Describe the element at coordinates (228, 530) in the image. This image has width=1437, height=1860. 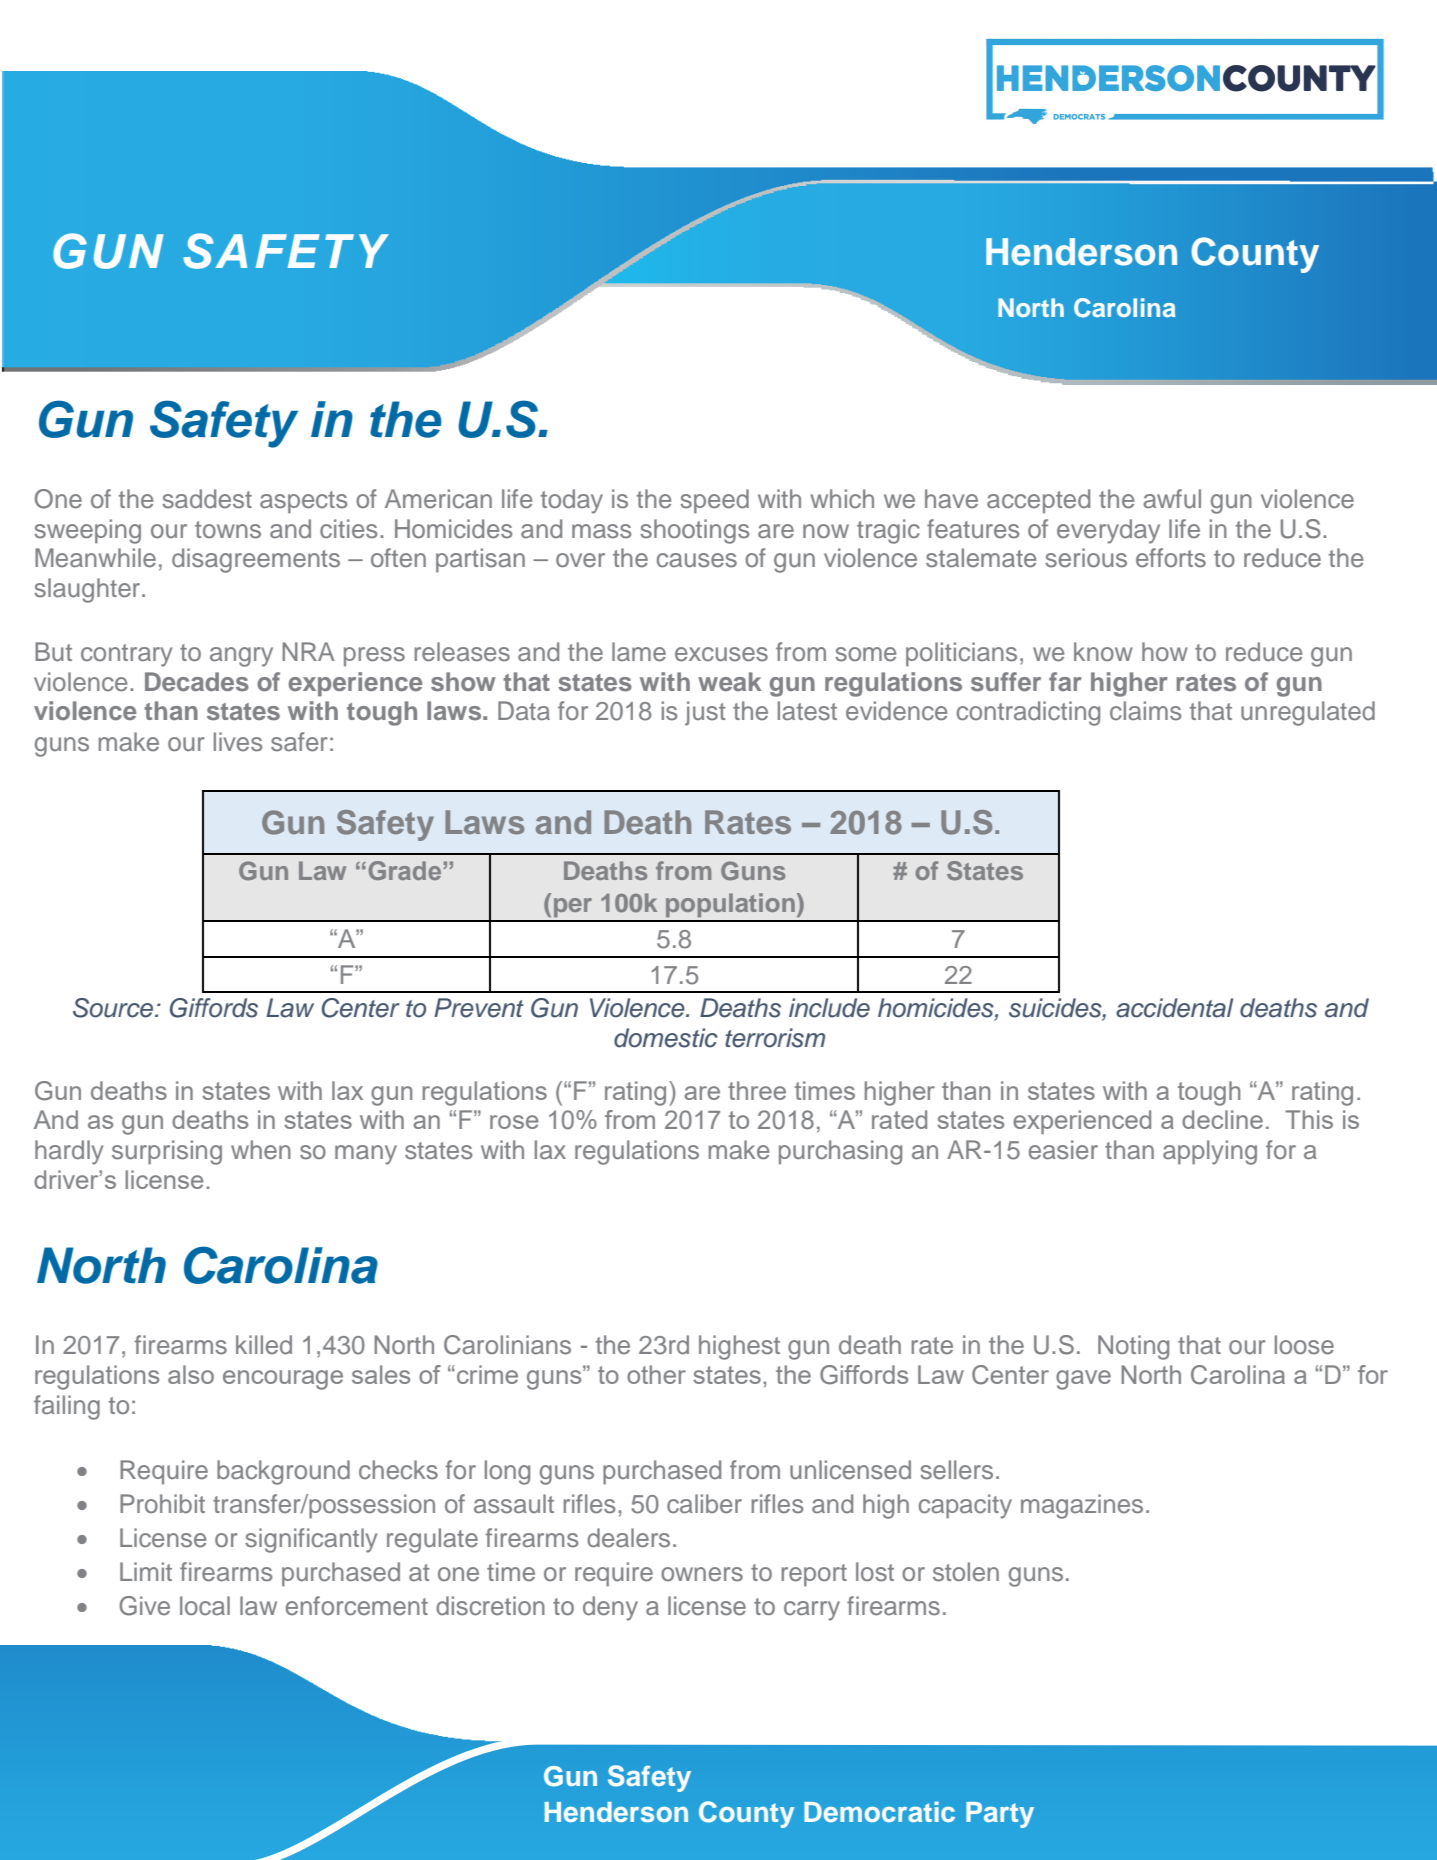
I see `towns` at that location.
